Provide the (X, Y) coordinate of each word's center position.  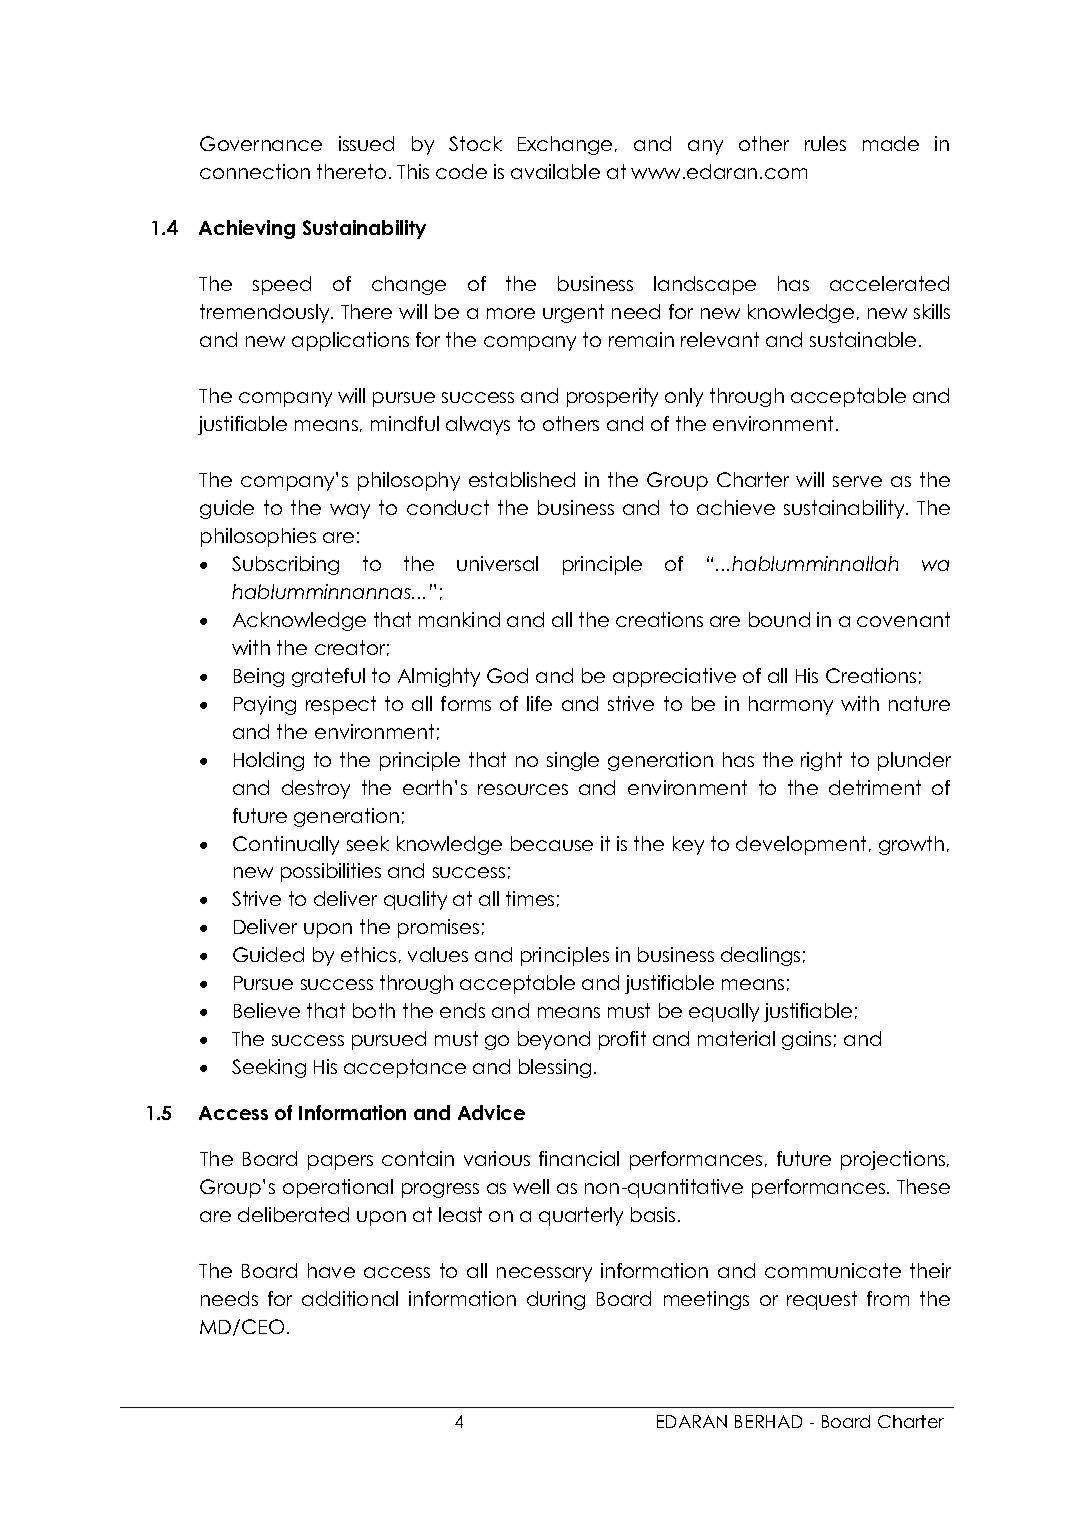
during (556, 1300)
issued (366, 143)
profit (622, 1040)
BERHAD (768, 1421)
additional (350, 1298)
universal (497, 563)
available (555, 171)
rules (825, 143)
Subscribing (285, 565)
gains (806, 1040)
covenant (903, 619)
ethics (368, 954)
